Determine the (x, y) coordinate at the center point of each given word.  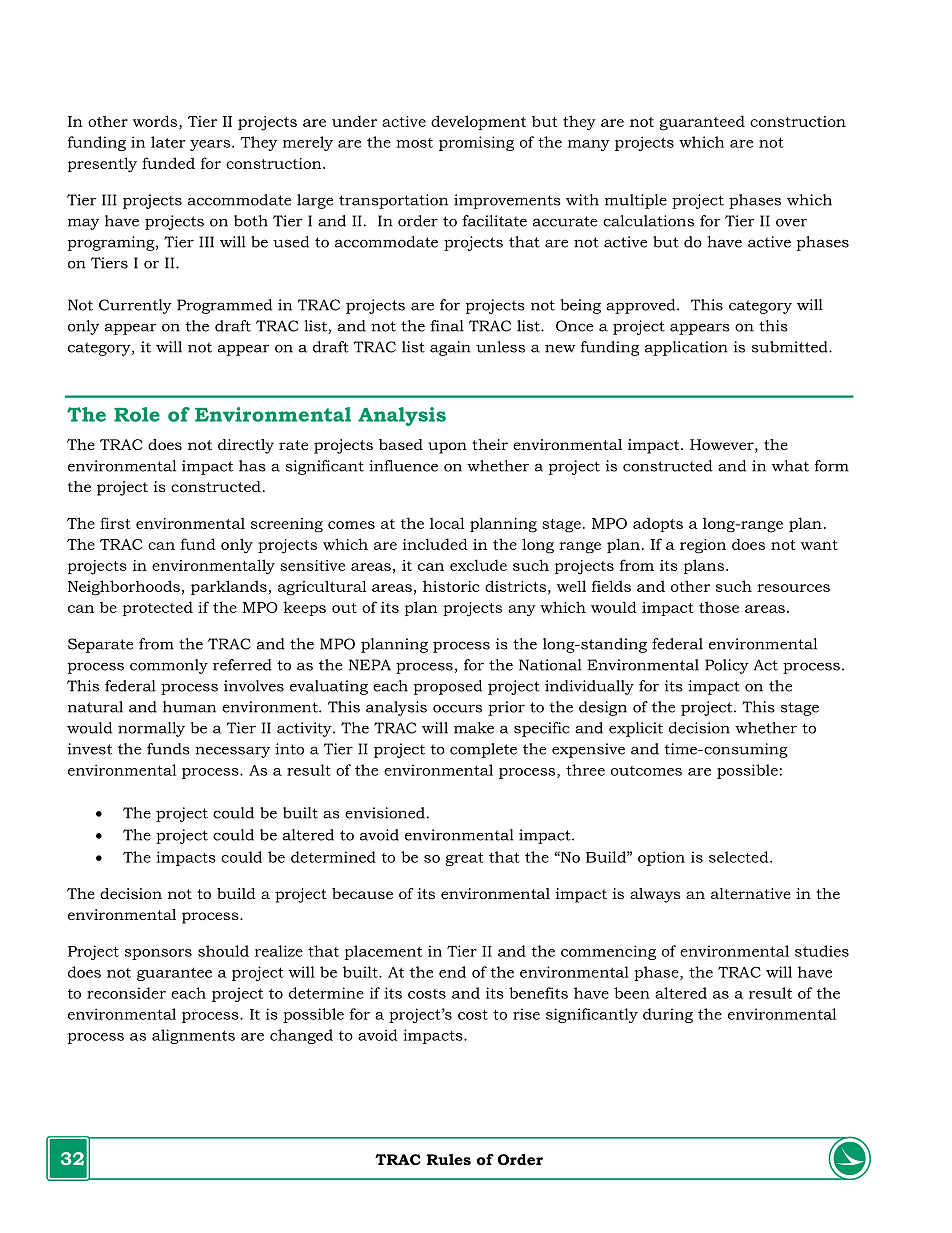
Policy (727, 666)
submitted (791, 347)
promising (476, 143)
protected (158, 608)
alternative (751, 893)
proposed (448, 687)
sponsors (158, 954)
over (791, 222)
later (168, 142)
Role (137, 414)
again (450, 348)
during (668, 1015)
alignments (193, 1036)
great (465, 859)
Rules (449, 1159)
